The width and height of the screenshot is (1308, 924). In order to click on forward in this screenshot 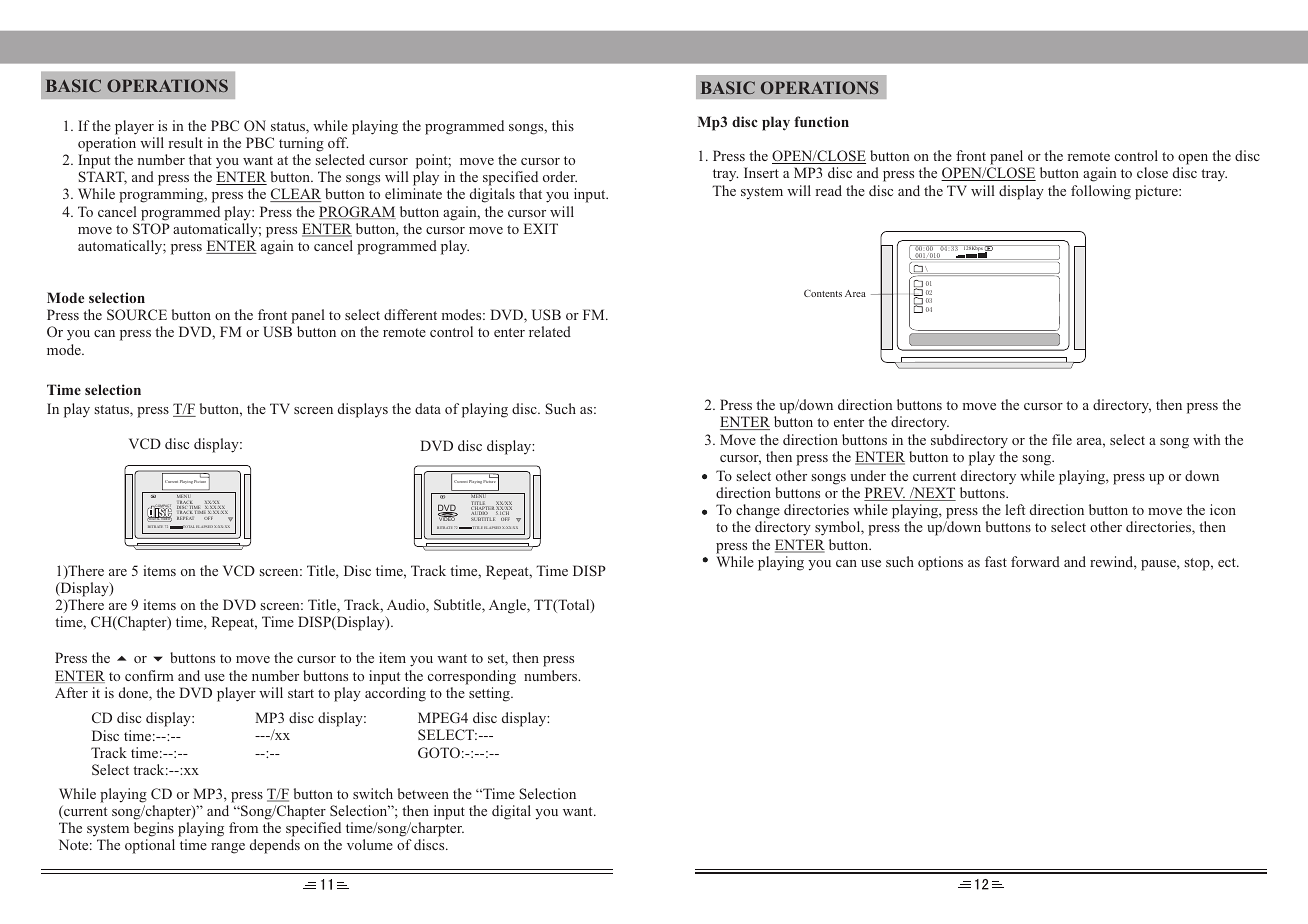, I will do `click(1035, 561)`.
